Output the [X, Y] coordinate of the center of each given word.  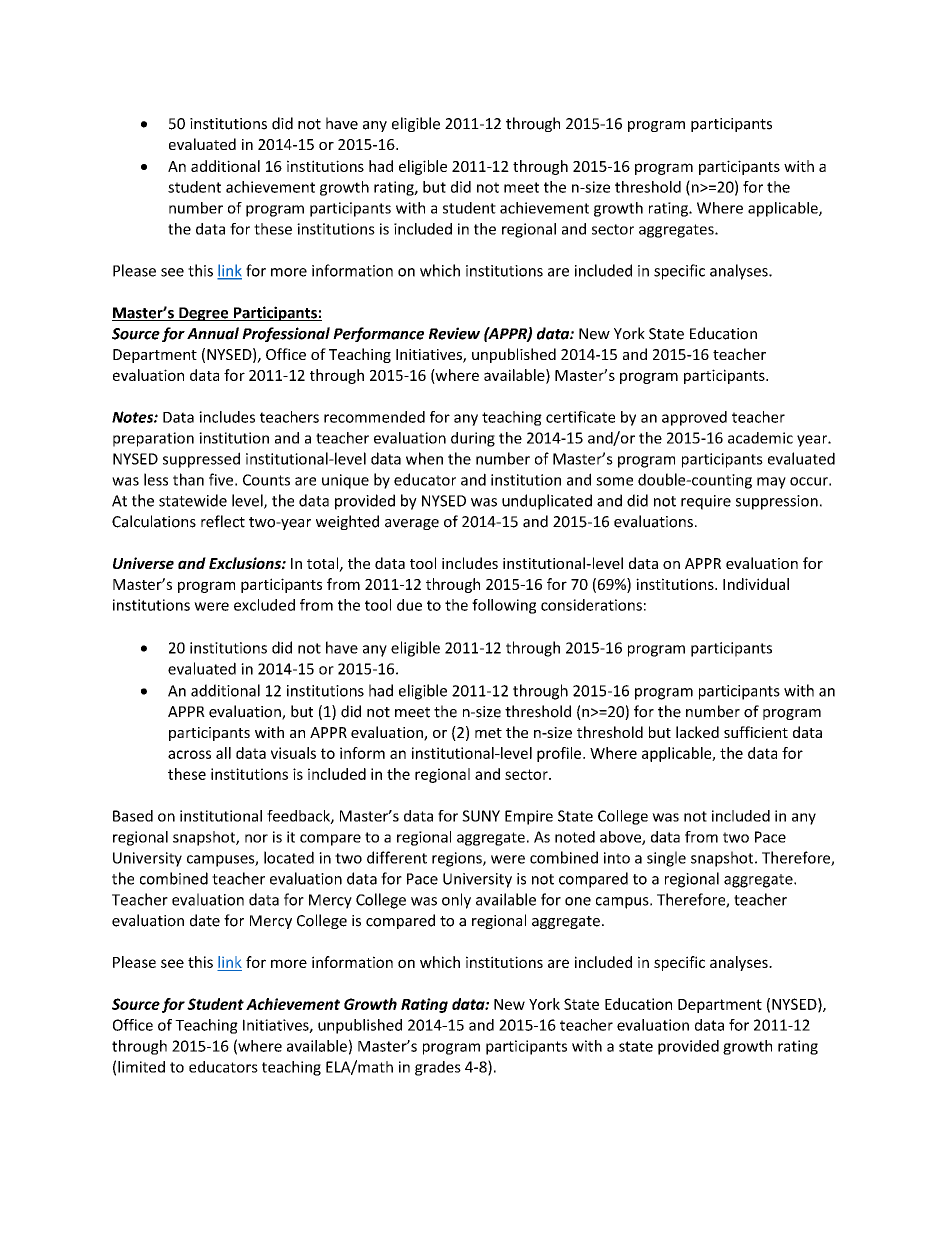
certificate [580, 417]
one [578, 901]
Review [454, 333]
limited [141, 1067]
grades [438, 1068]
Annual [213, 333]
